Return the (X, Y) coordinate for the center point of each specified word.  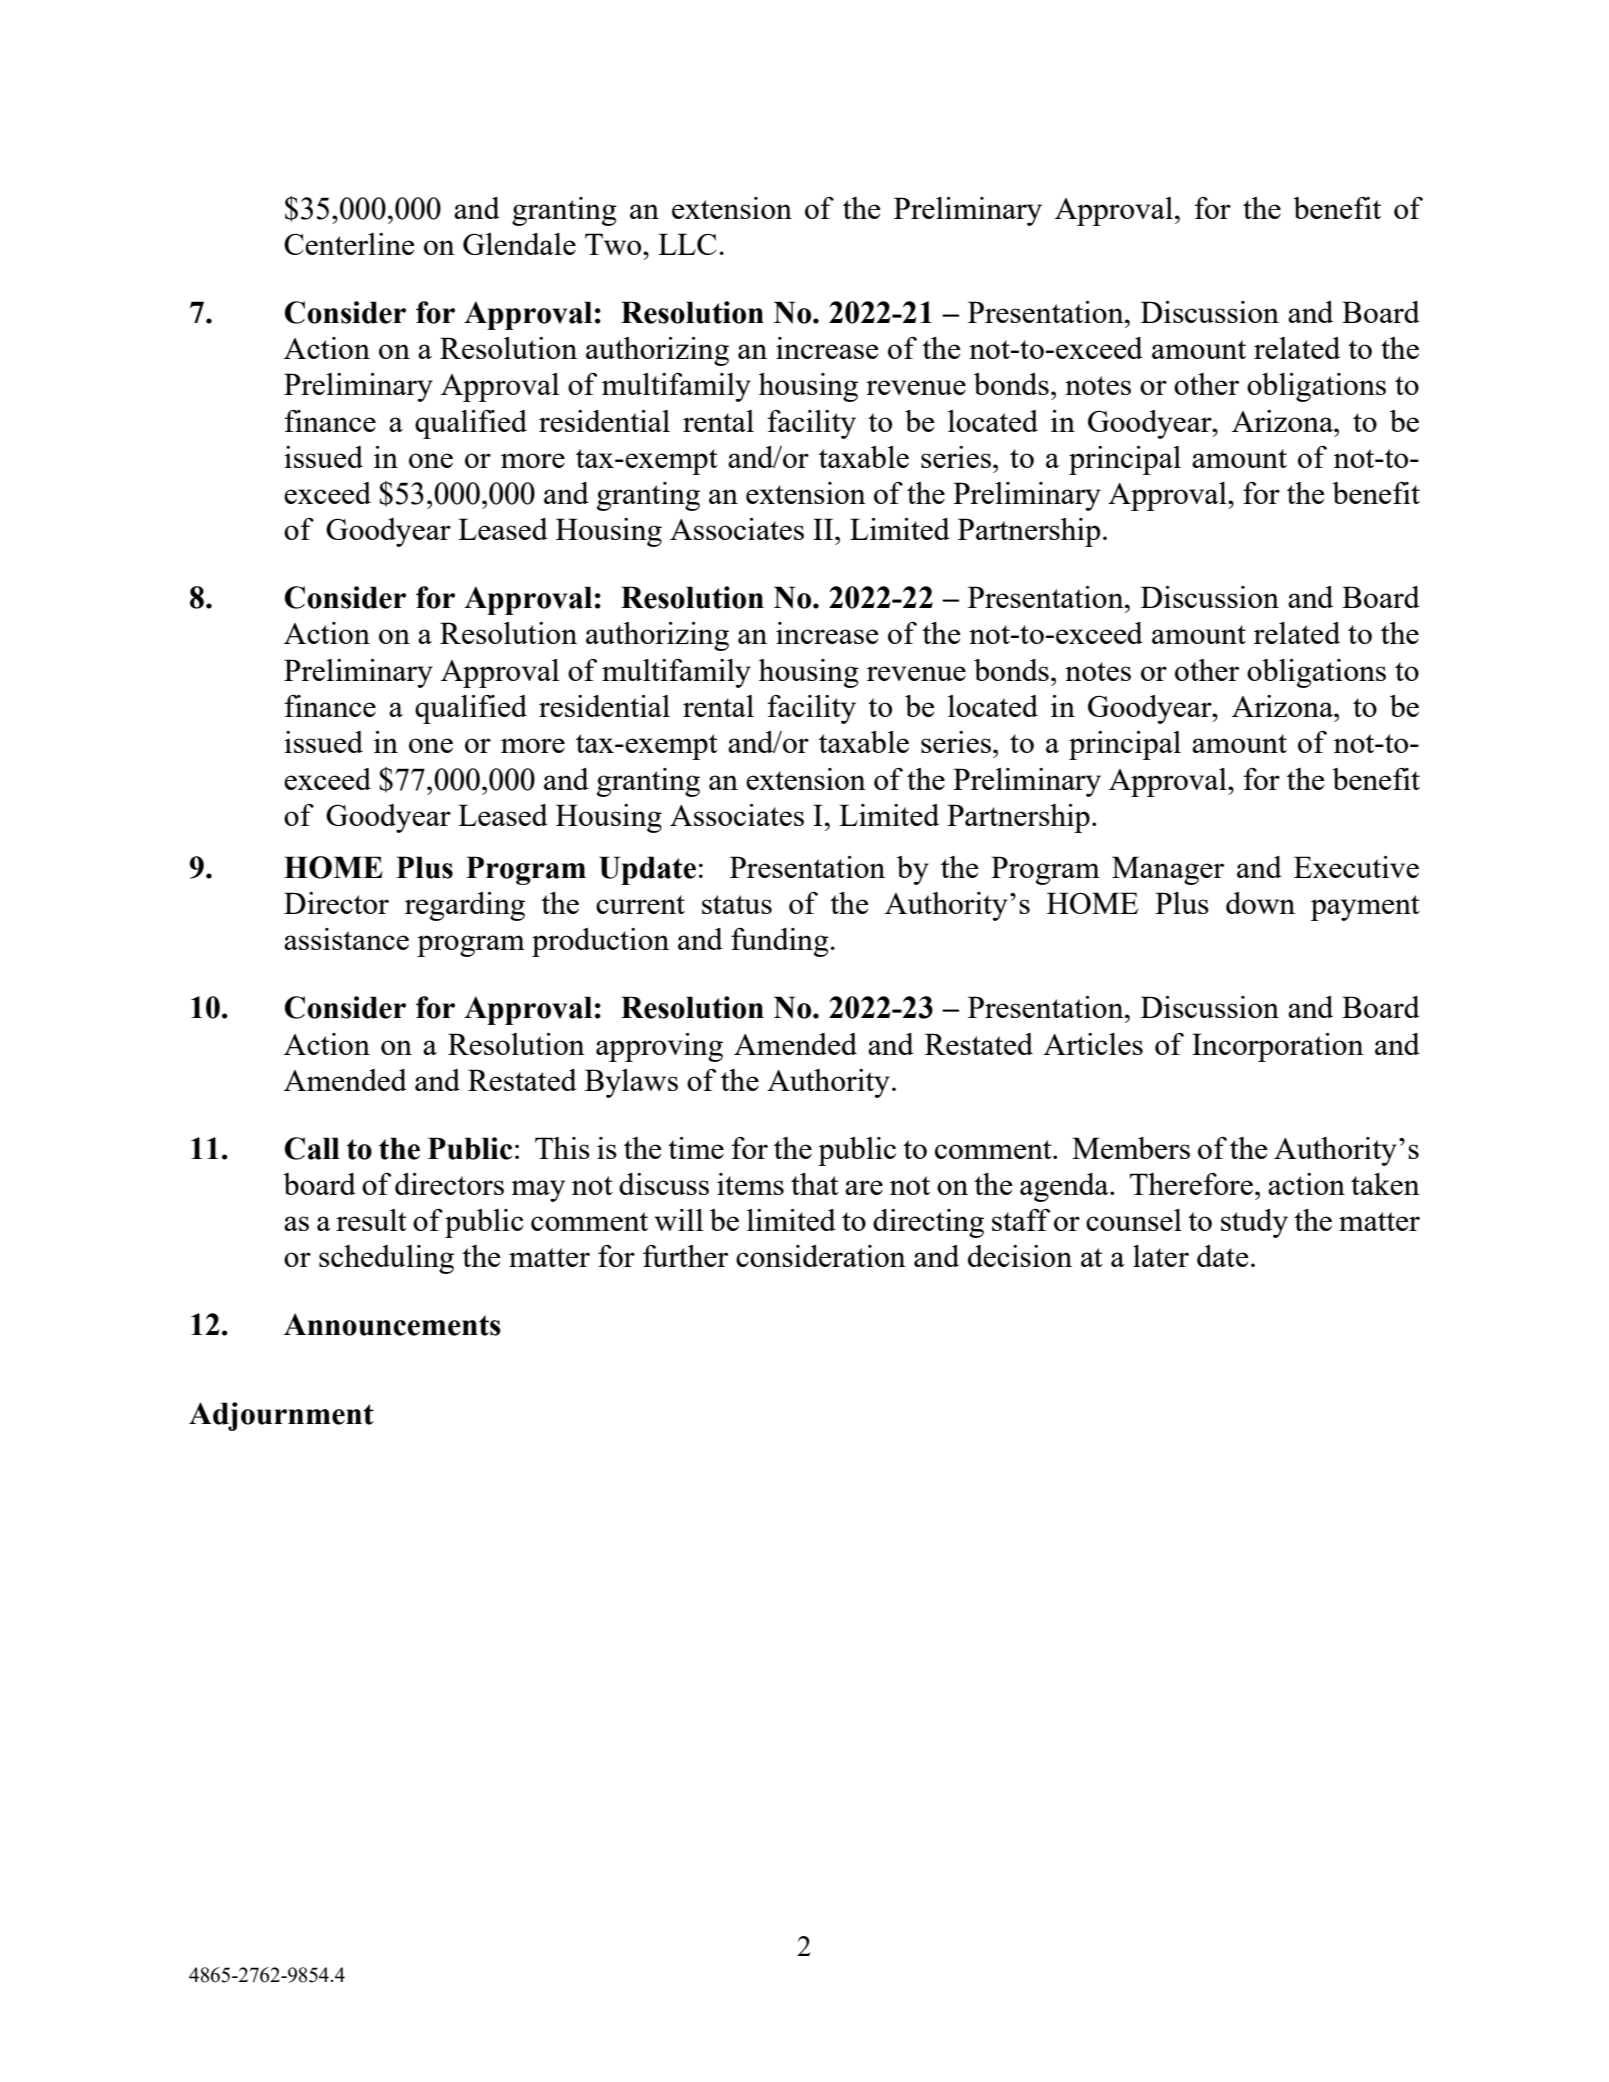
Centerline (349, 244)
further (685, 1256)
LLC (687, 244)
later (1161, 1256)
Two (614, 244)
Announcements (392, 1324)
